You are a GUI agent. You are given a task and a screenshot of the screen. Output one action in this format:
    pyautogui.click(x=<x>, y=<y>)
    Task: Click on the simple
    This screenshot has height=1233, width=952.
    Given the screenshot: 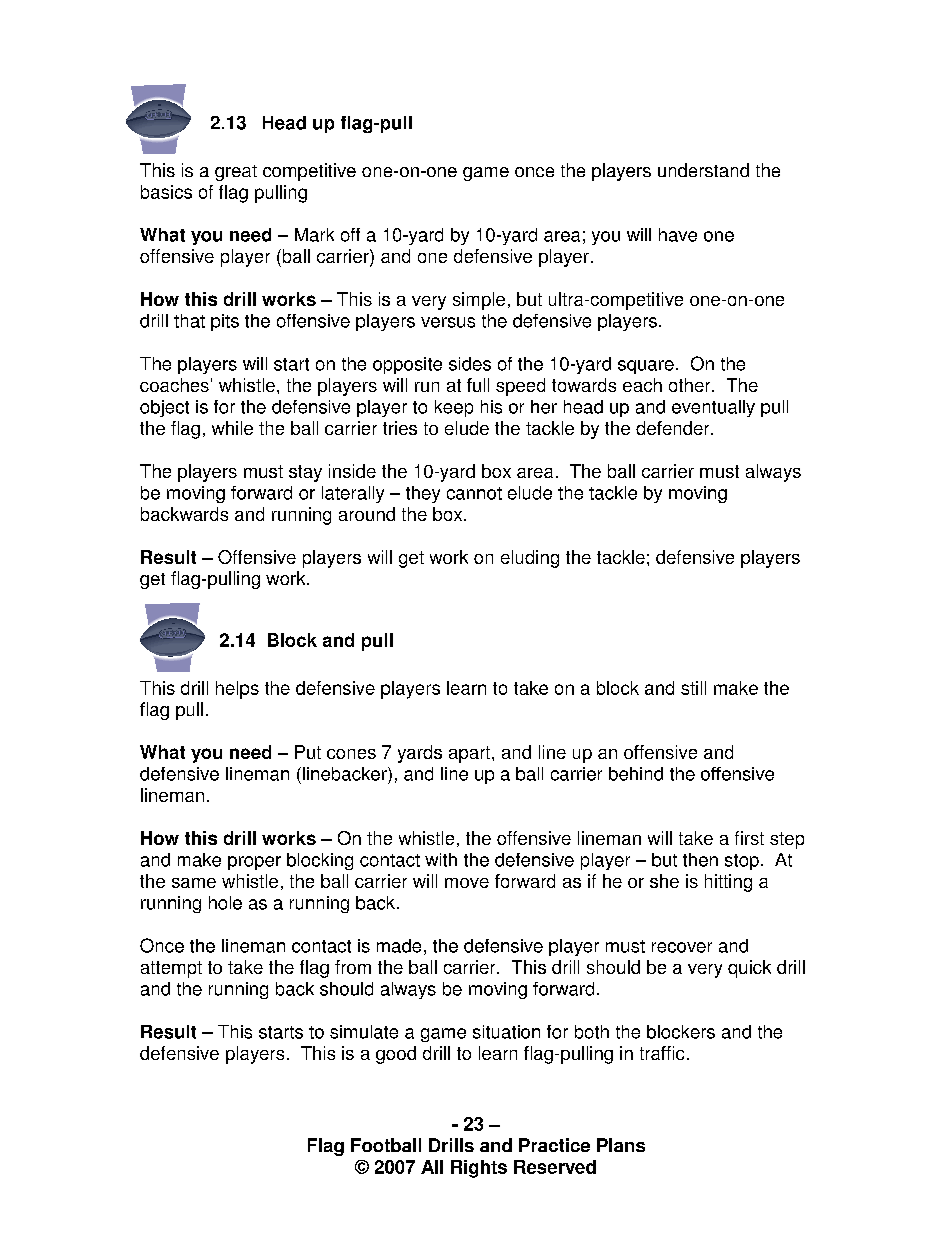 What is the action you would take?
    pyautogui.click(x=479, y=301)
